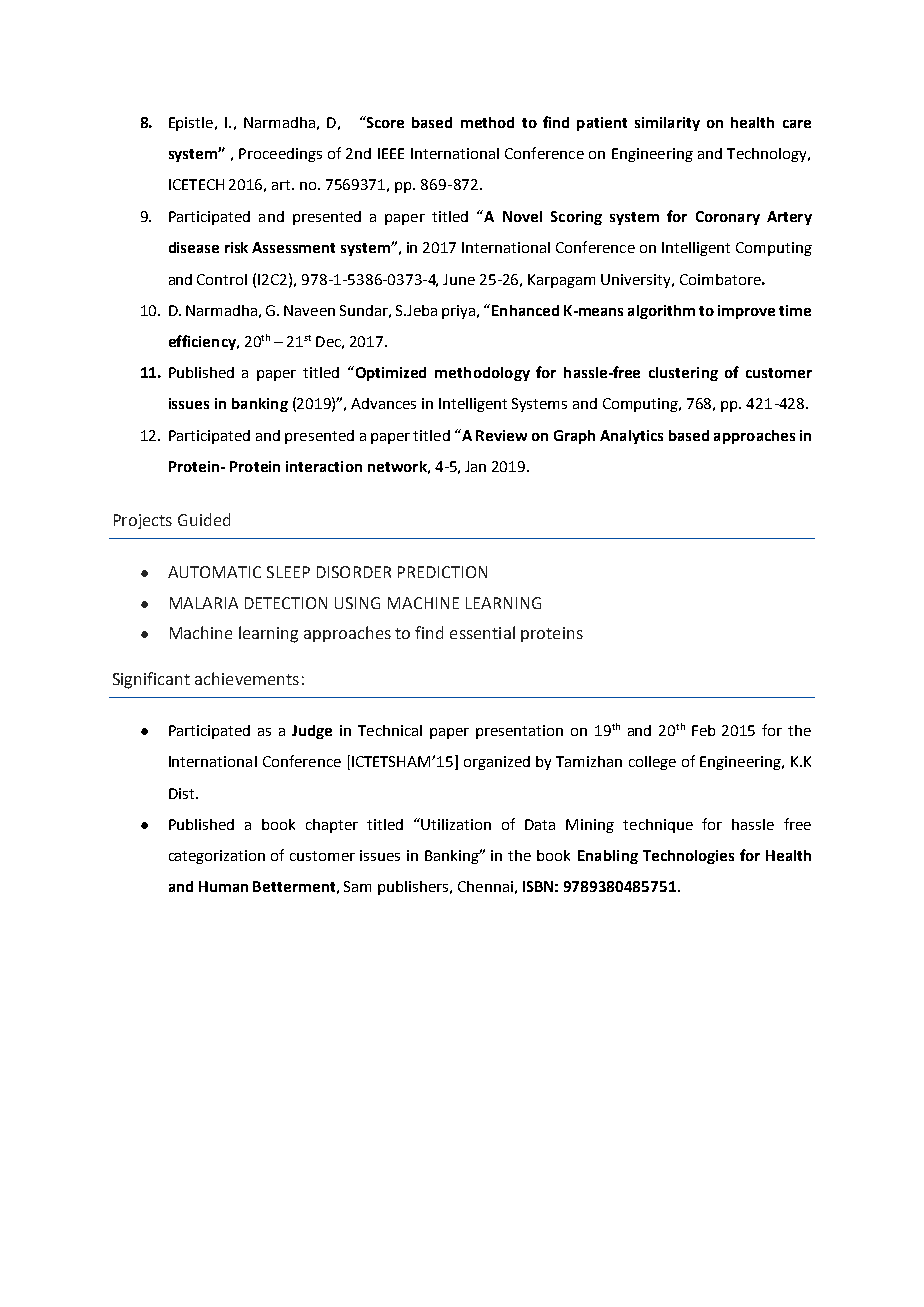 The image size is (924, 1307). I want to click on IEEE, so click(391, 153).
